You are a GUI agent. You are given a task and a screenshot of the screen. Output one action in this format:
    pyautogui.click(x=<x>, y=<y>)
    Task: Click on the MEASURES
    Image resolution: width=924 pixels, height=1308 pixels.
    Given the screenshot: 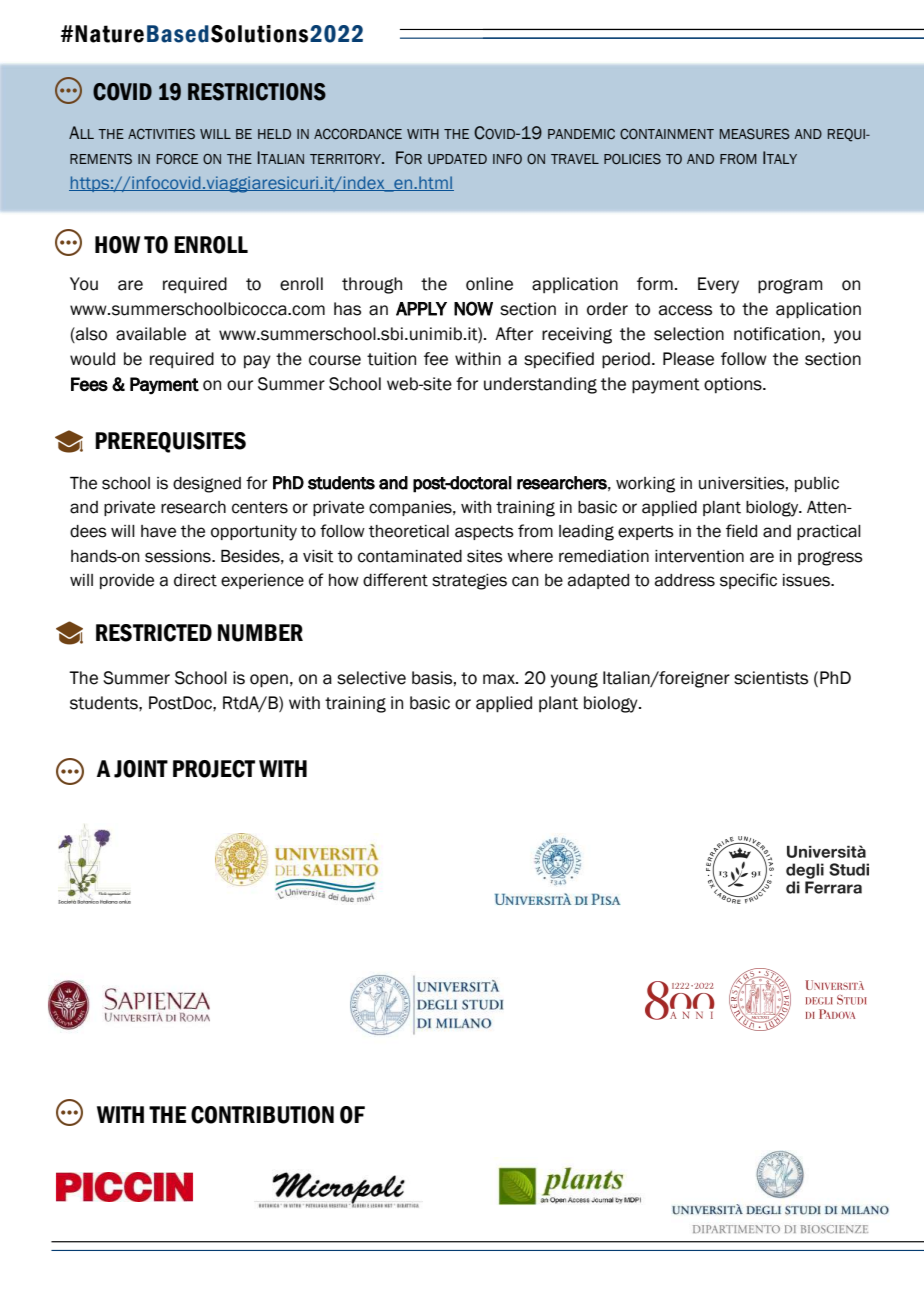 What is the action you would take?
    pyautogui.click(x=755, y=134)
